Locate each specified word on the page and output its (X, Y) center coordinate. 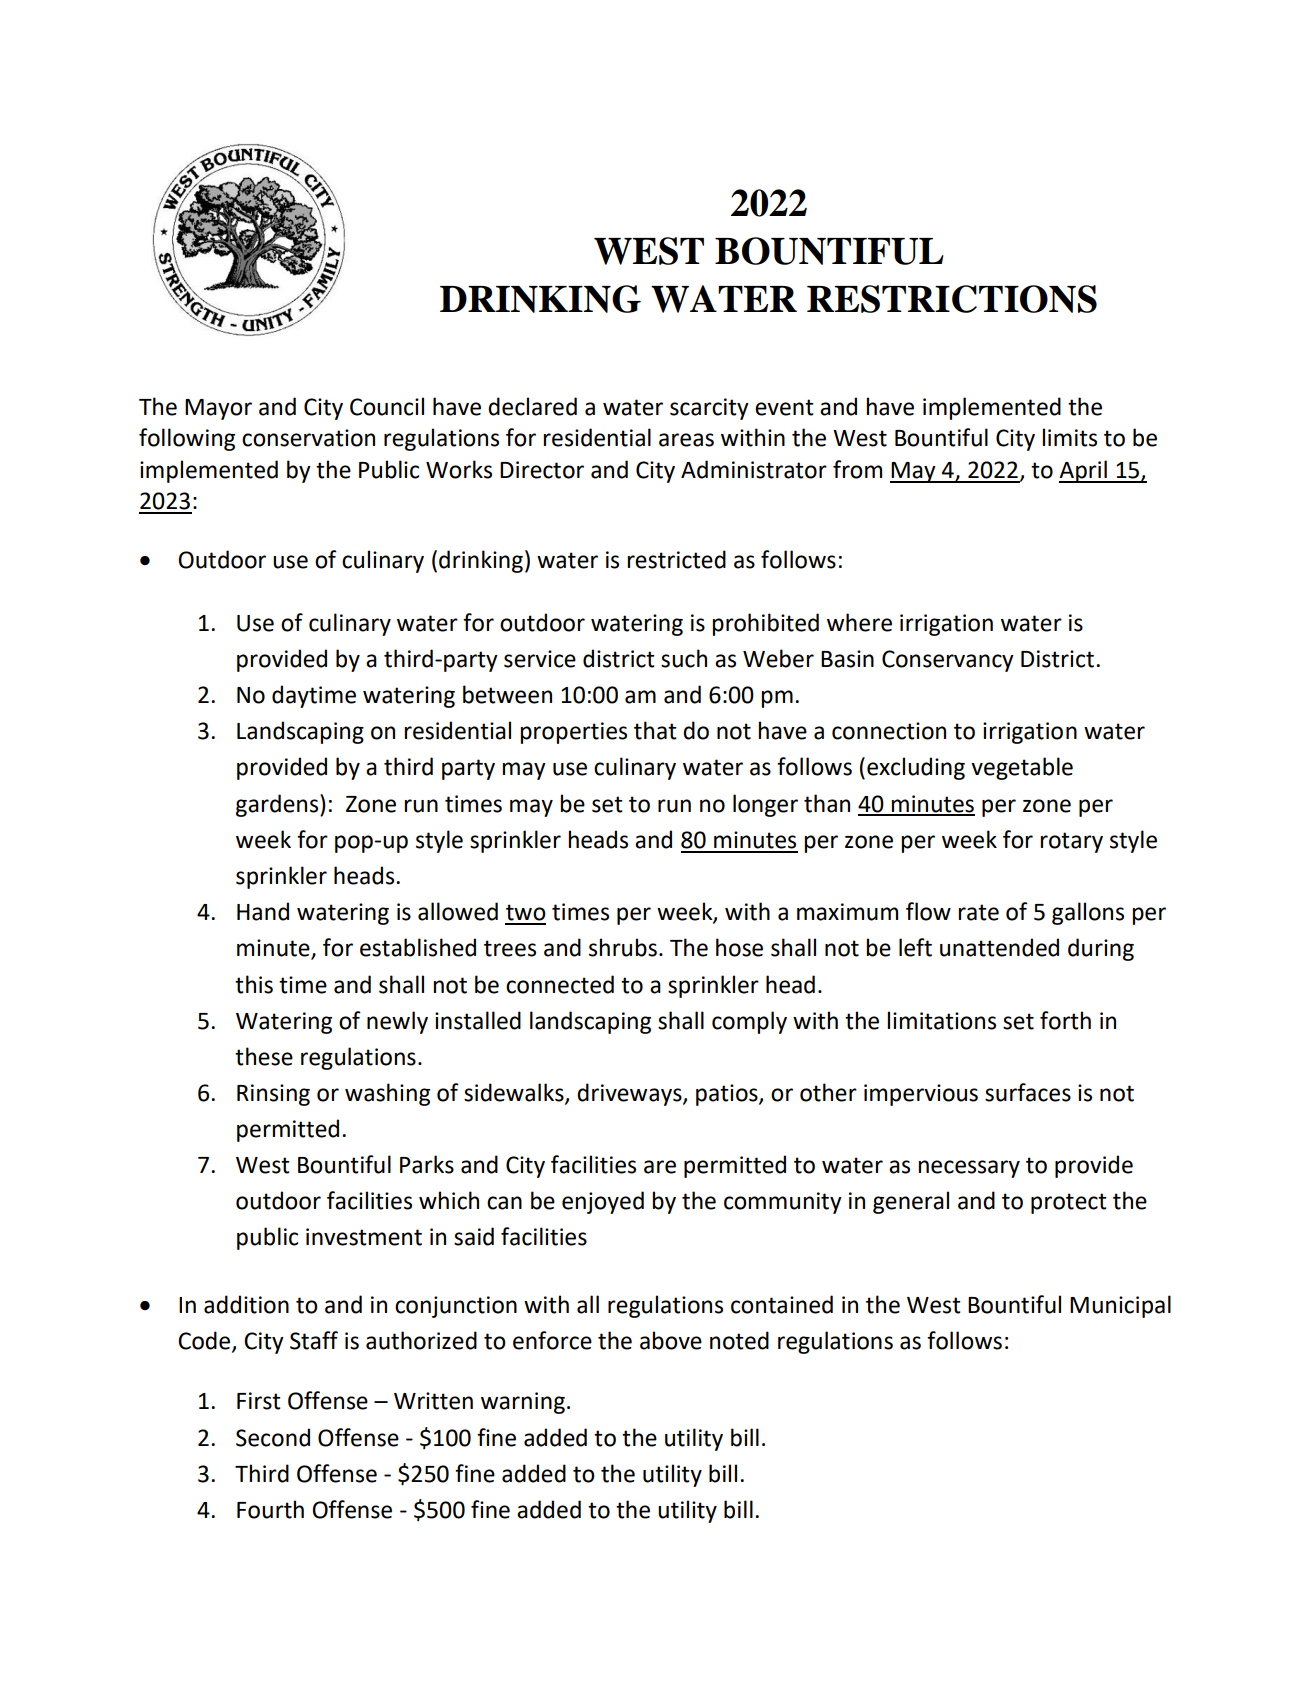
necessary (969, 1169)
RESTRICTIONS (952, 299)
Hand (263, 911)
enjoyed (603, 1202)
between (507, 694)
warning (523, 1403)
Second (273, 1437)
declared (532, 406)
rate (978, 912)
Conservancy (948, 661)
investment (364, 1237)
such (684, 658)
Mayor (218, 409)
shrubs (623, 947)
